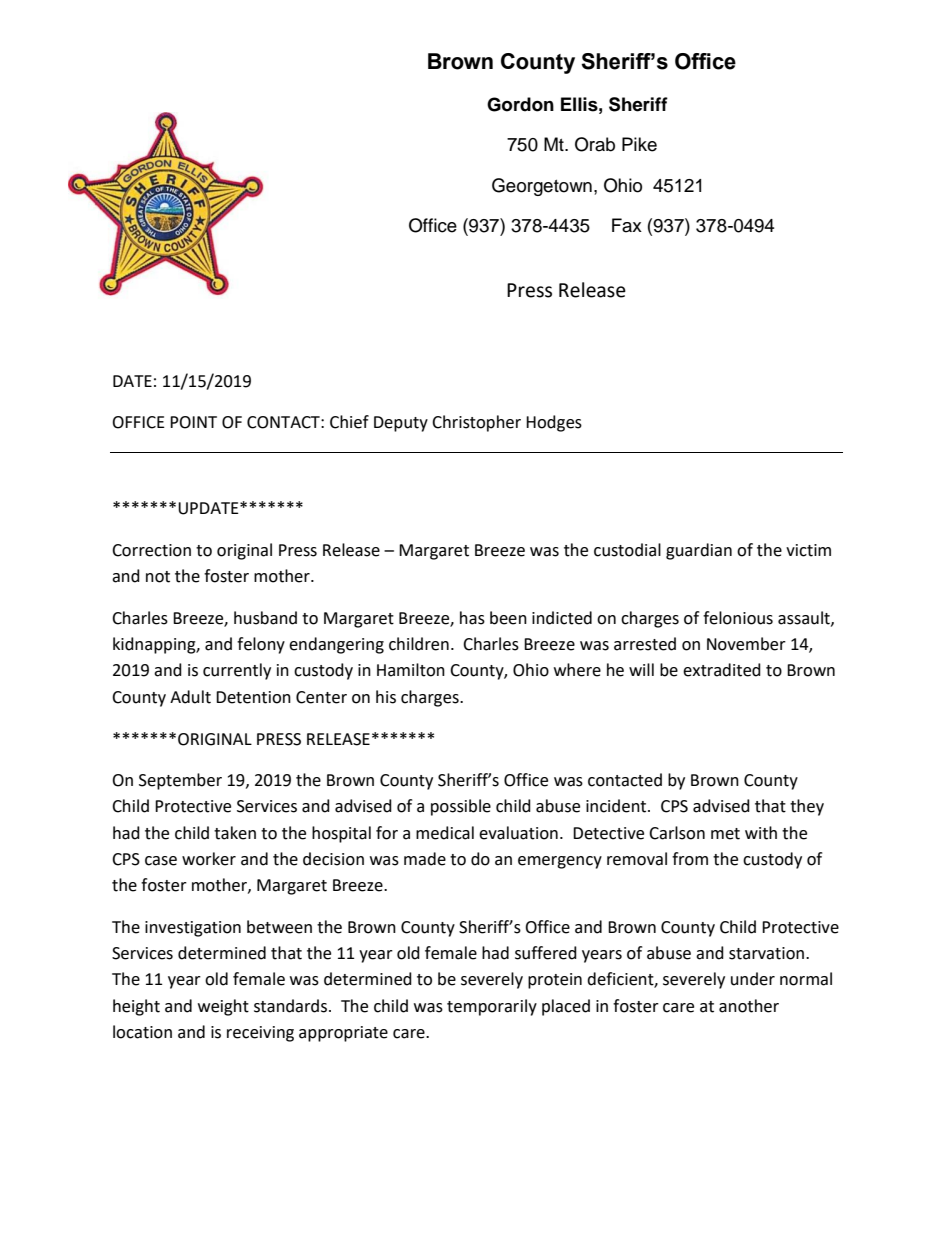  I want to click on Christopher, so click(476, 423).
